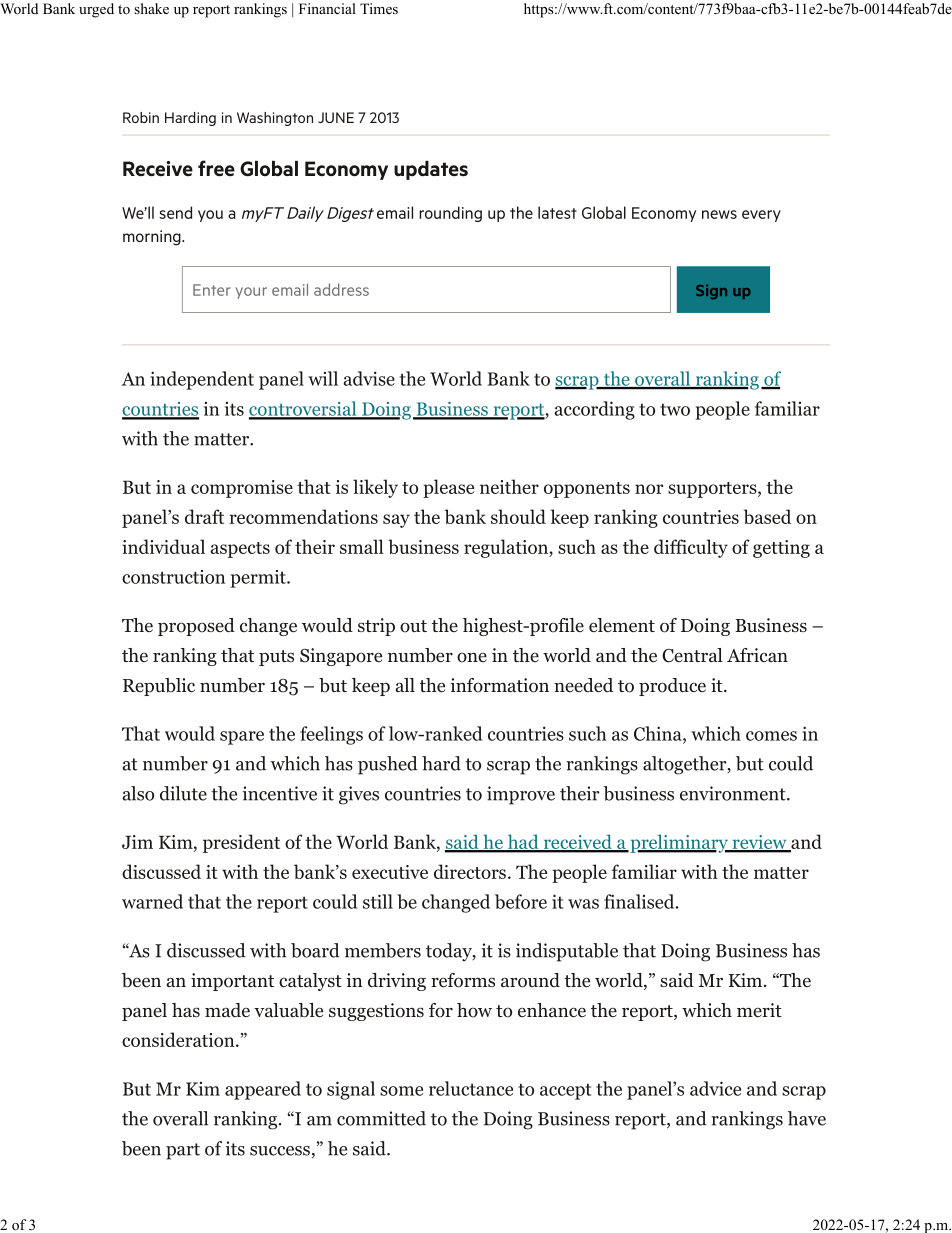  What do you see at coordinates (137, 842) in the screenshot?
I see `Jim` at bounding box center [137, 842].
